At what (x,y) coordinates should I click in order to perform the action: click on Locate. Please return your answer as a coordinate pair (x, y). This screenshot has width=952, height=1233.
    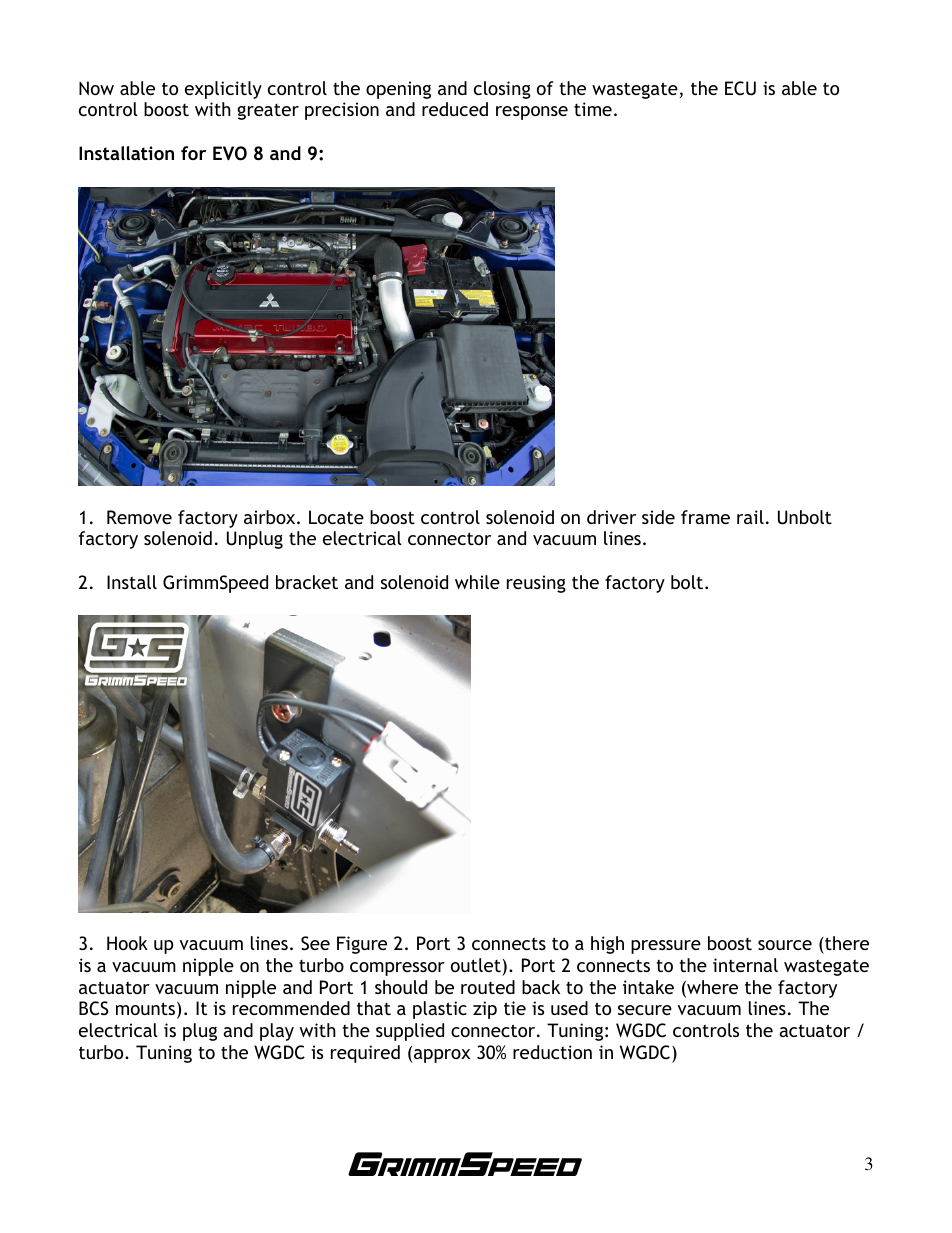
    Looking at the image, I should click on (336, 517).
